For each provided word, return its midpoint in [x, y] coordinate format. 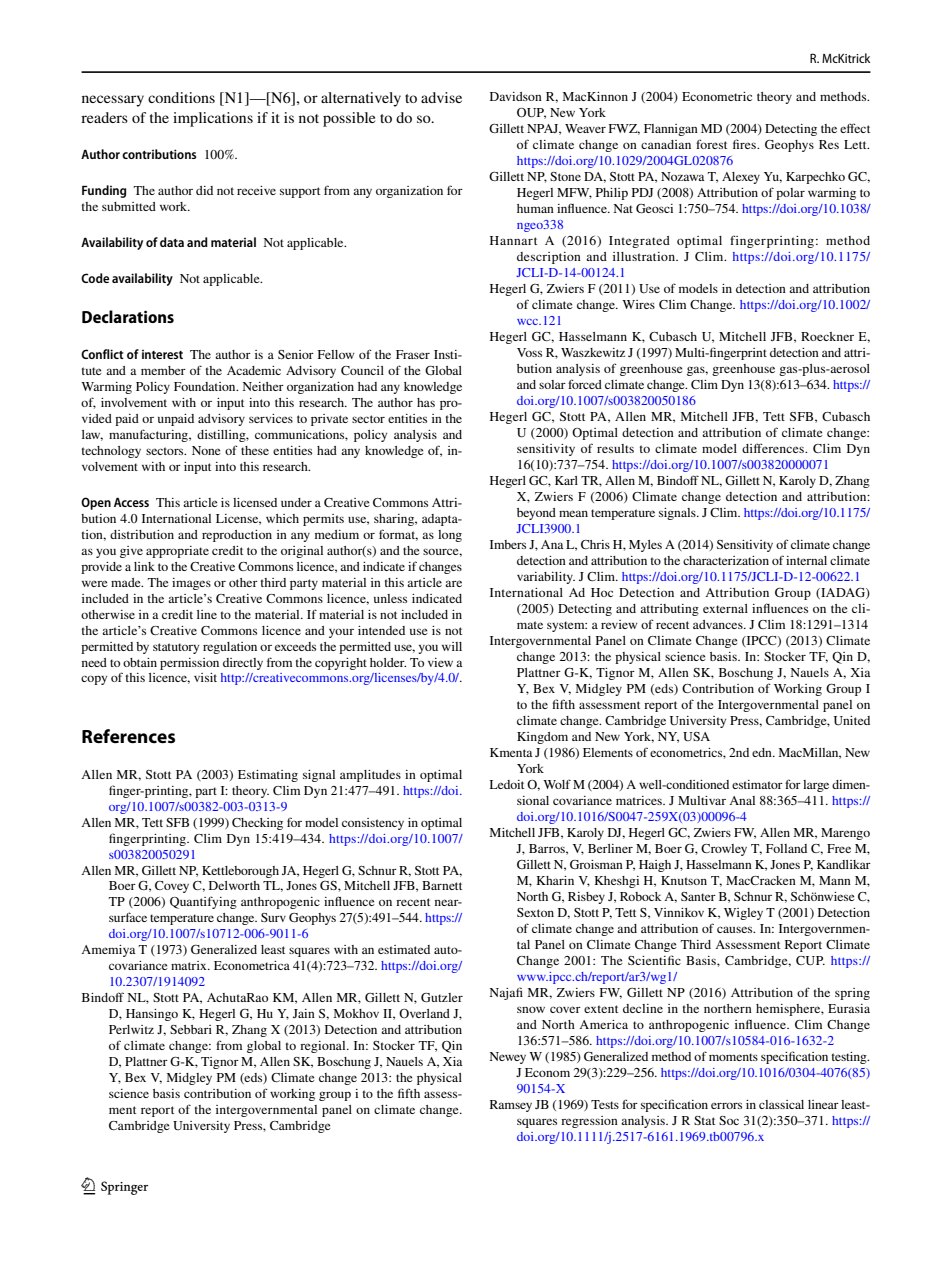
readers [104, 117]
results [615, 448]
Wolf [557, 784]
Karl [566, 480]
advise [441, 97]
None [206, 450]
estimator [757, 784]
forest [711, 144]
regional [324, 1047]
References [128, 736]
